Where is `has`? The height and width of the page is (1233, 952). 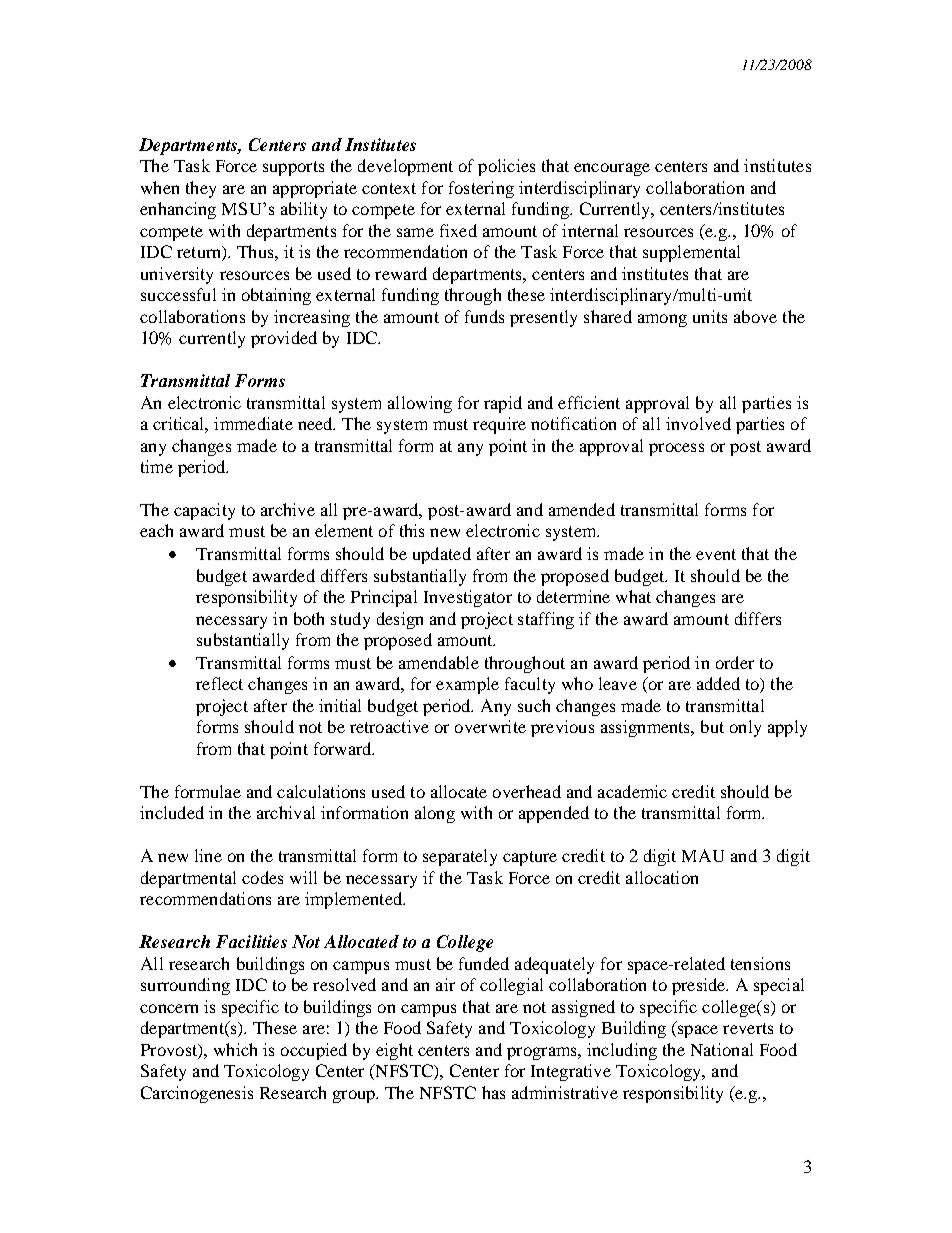 has is located at coordinates (493, 1092).
